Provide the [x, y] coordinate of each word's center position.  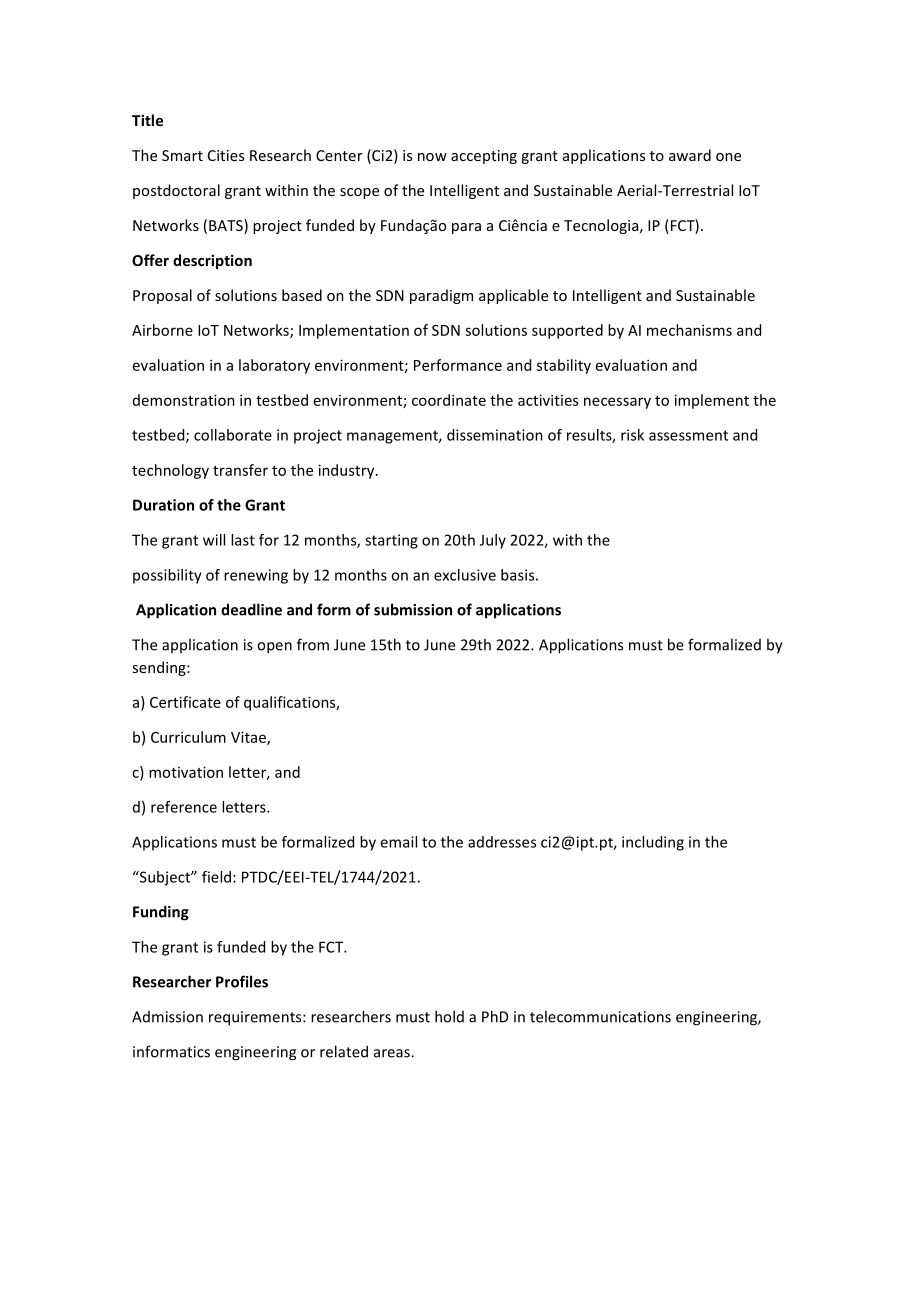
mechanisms [689, 330]
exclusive [465, 575]
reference [184, 807]
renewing [256, 576]
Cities [226, 155]
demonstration [184, 400]
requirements [256, 1018]
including [653, 843]
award [690, 155]
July [493, 541]
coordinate [449, 400]
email [398, 842]
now [432, 157]
